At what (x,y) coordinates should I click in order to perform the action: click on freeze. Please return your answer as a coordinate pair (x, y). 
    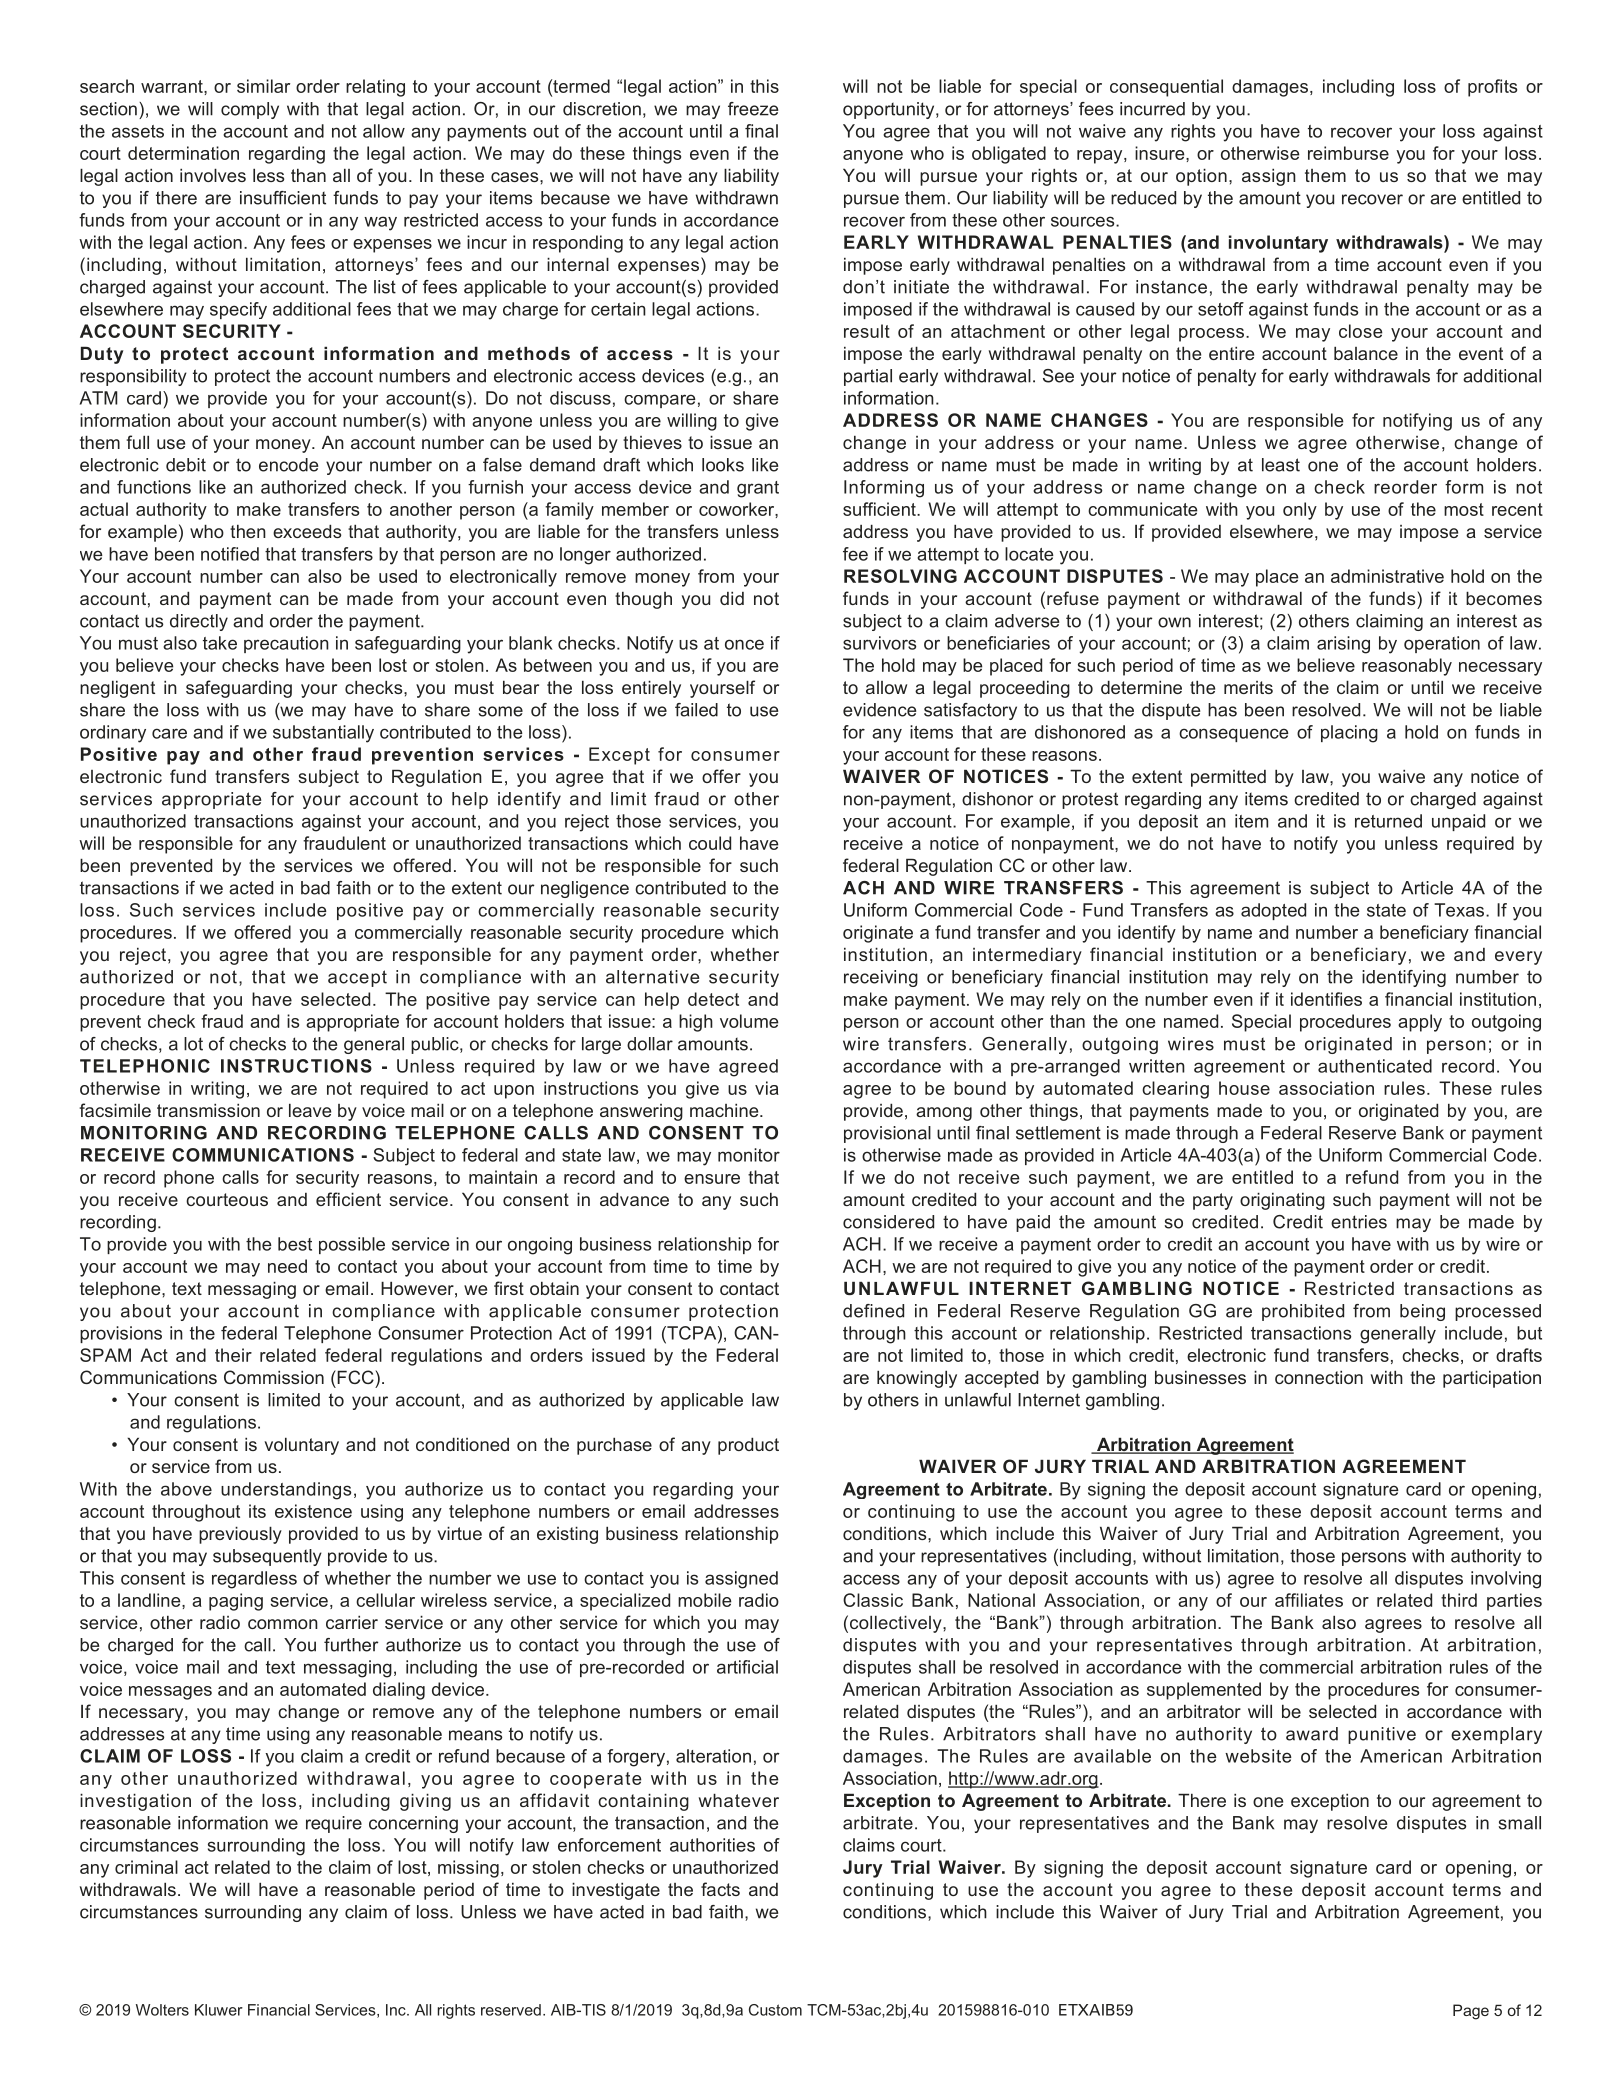
    Looking at the image, I should click on (753, 109).
